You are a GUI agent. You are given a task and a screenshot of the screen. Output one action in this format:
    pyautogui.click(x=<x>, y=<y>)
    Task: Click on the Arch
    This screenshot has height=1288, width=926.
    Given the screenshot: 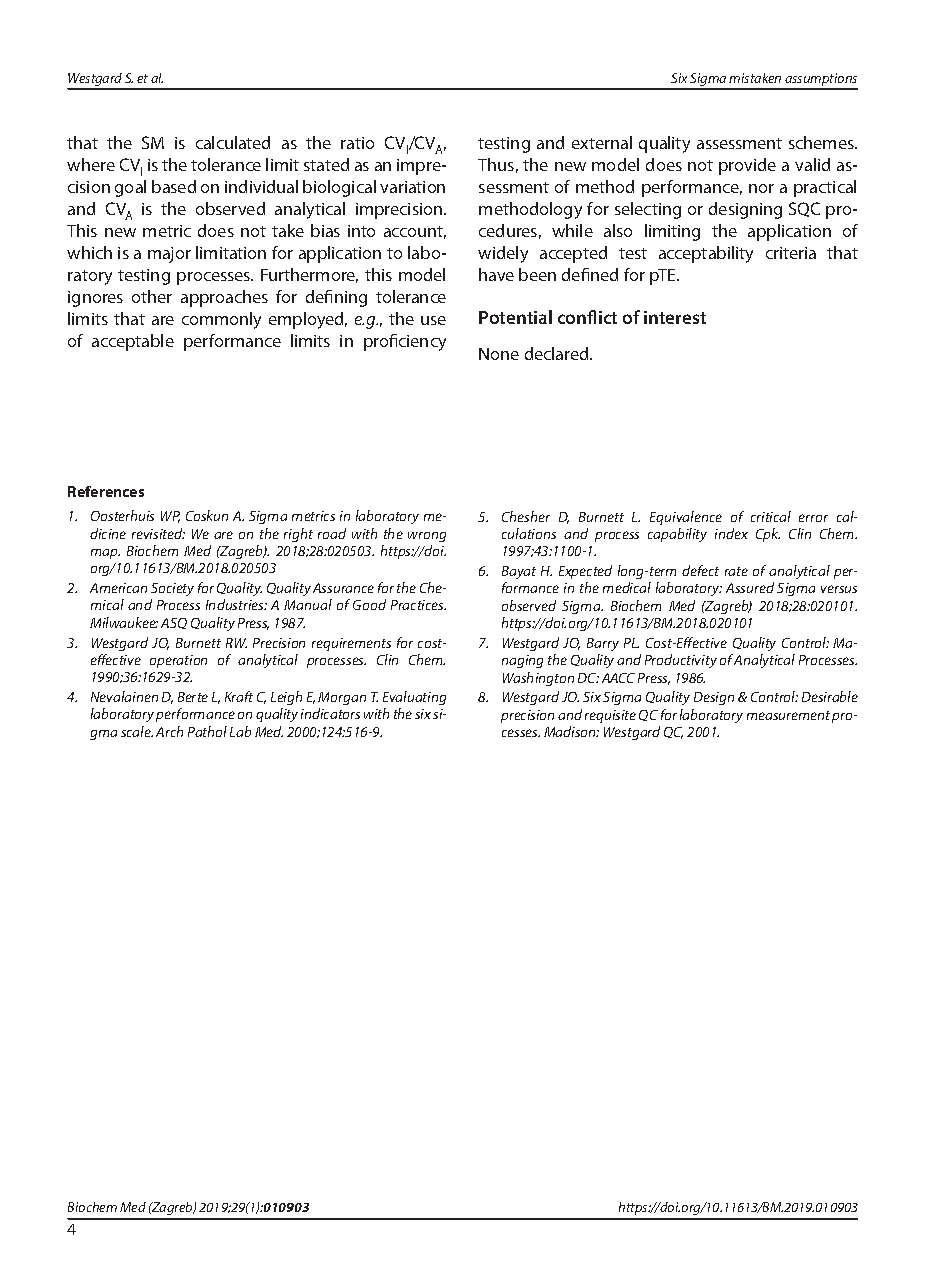 What is the action you would take?
    pyautogui.click(x=169, y=731)
